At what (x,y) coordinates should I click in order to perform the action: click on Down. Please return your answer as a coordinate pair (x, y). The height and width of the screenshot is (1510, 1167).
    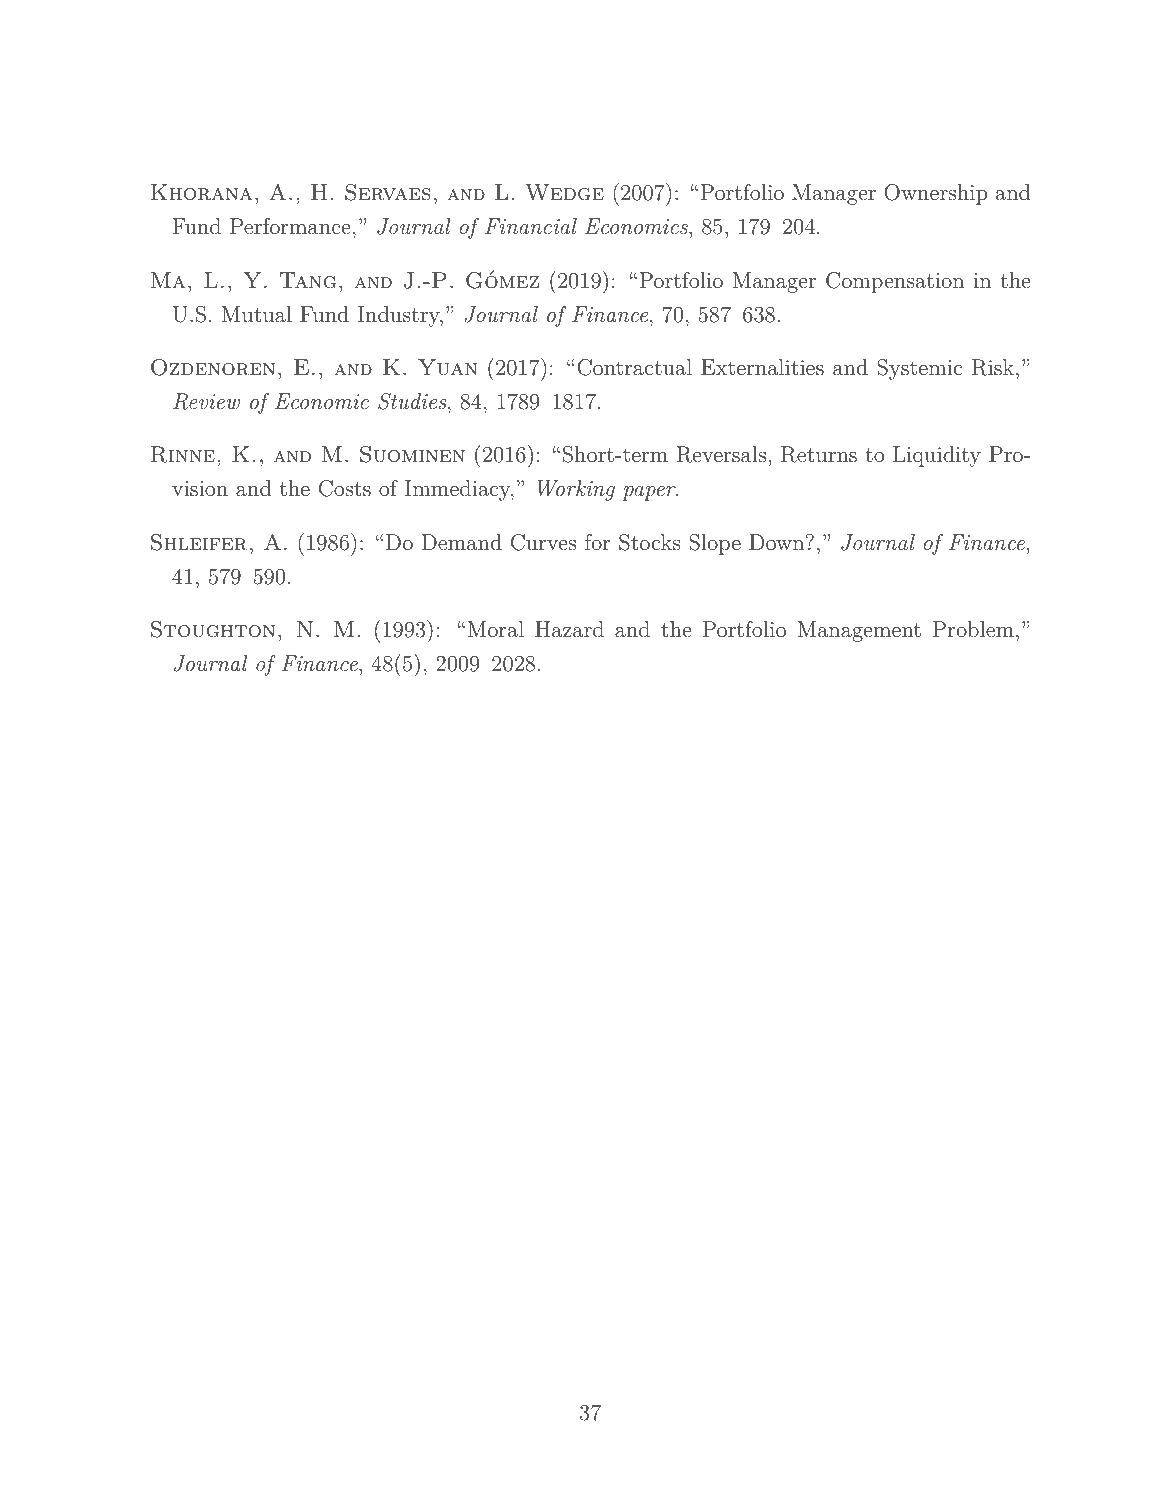
    Looking at the image, I should click on (776, 542).
